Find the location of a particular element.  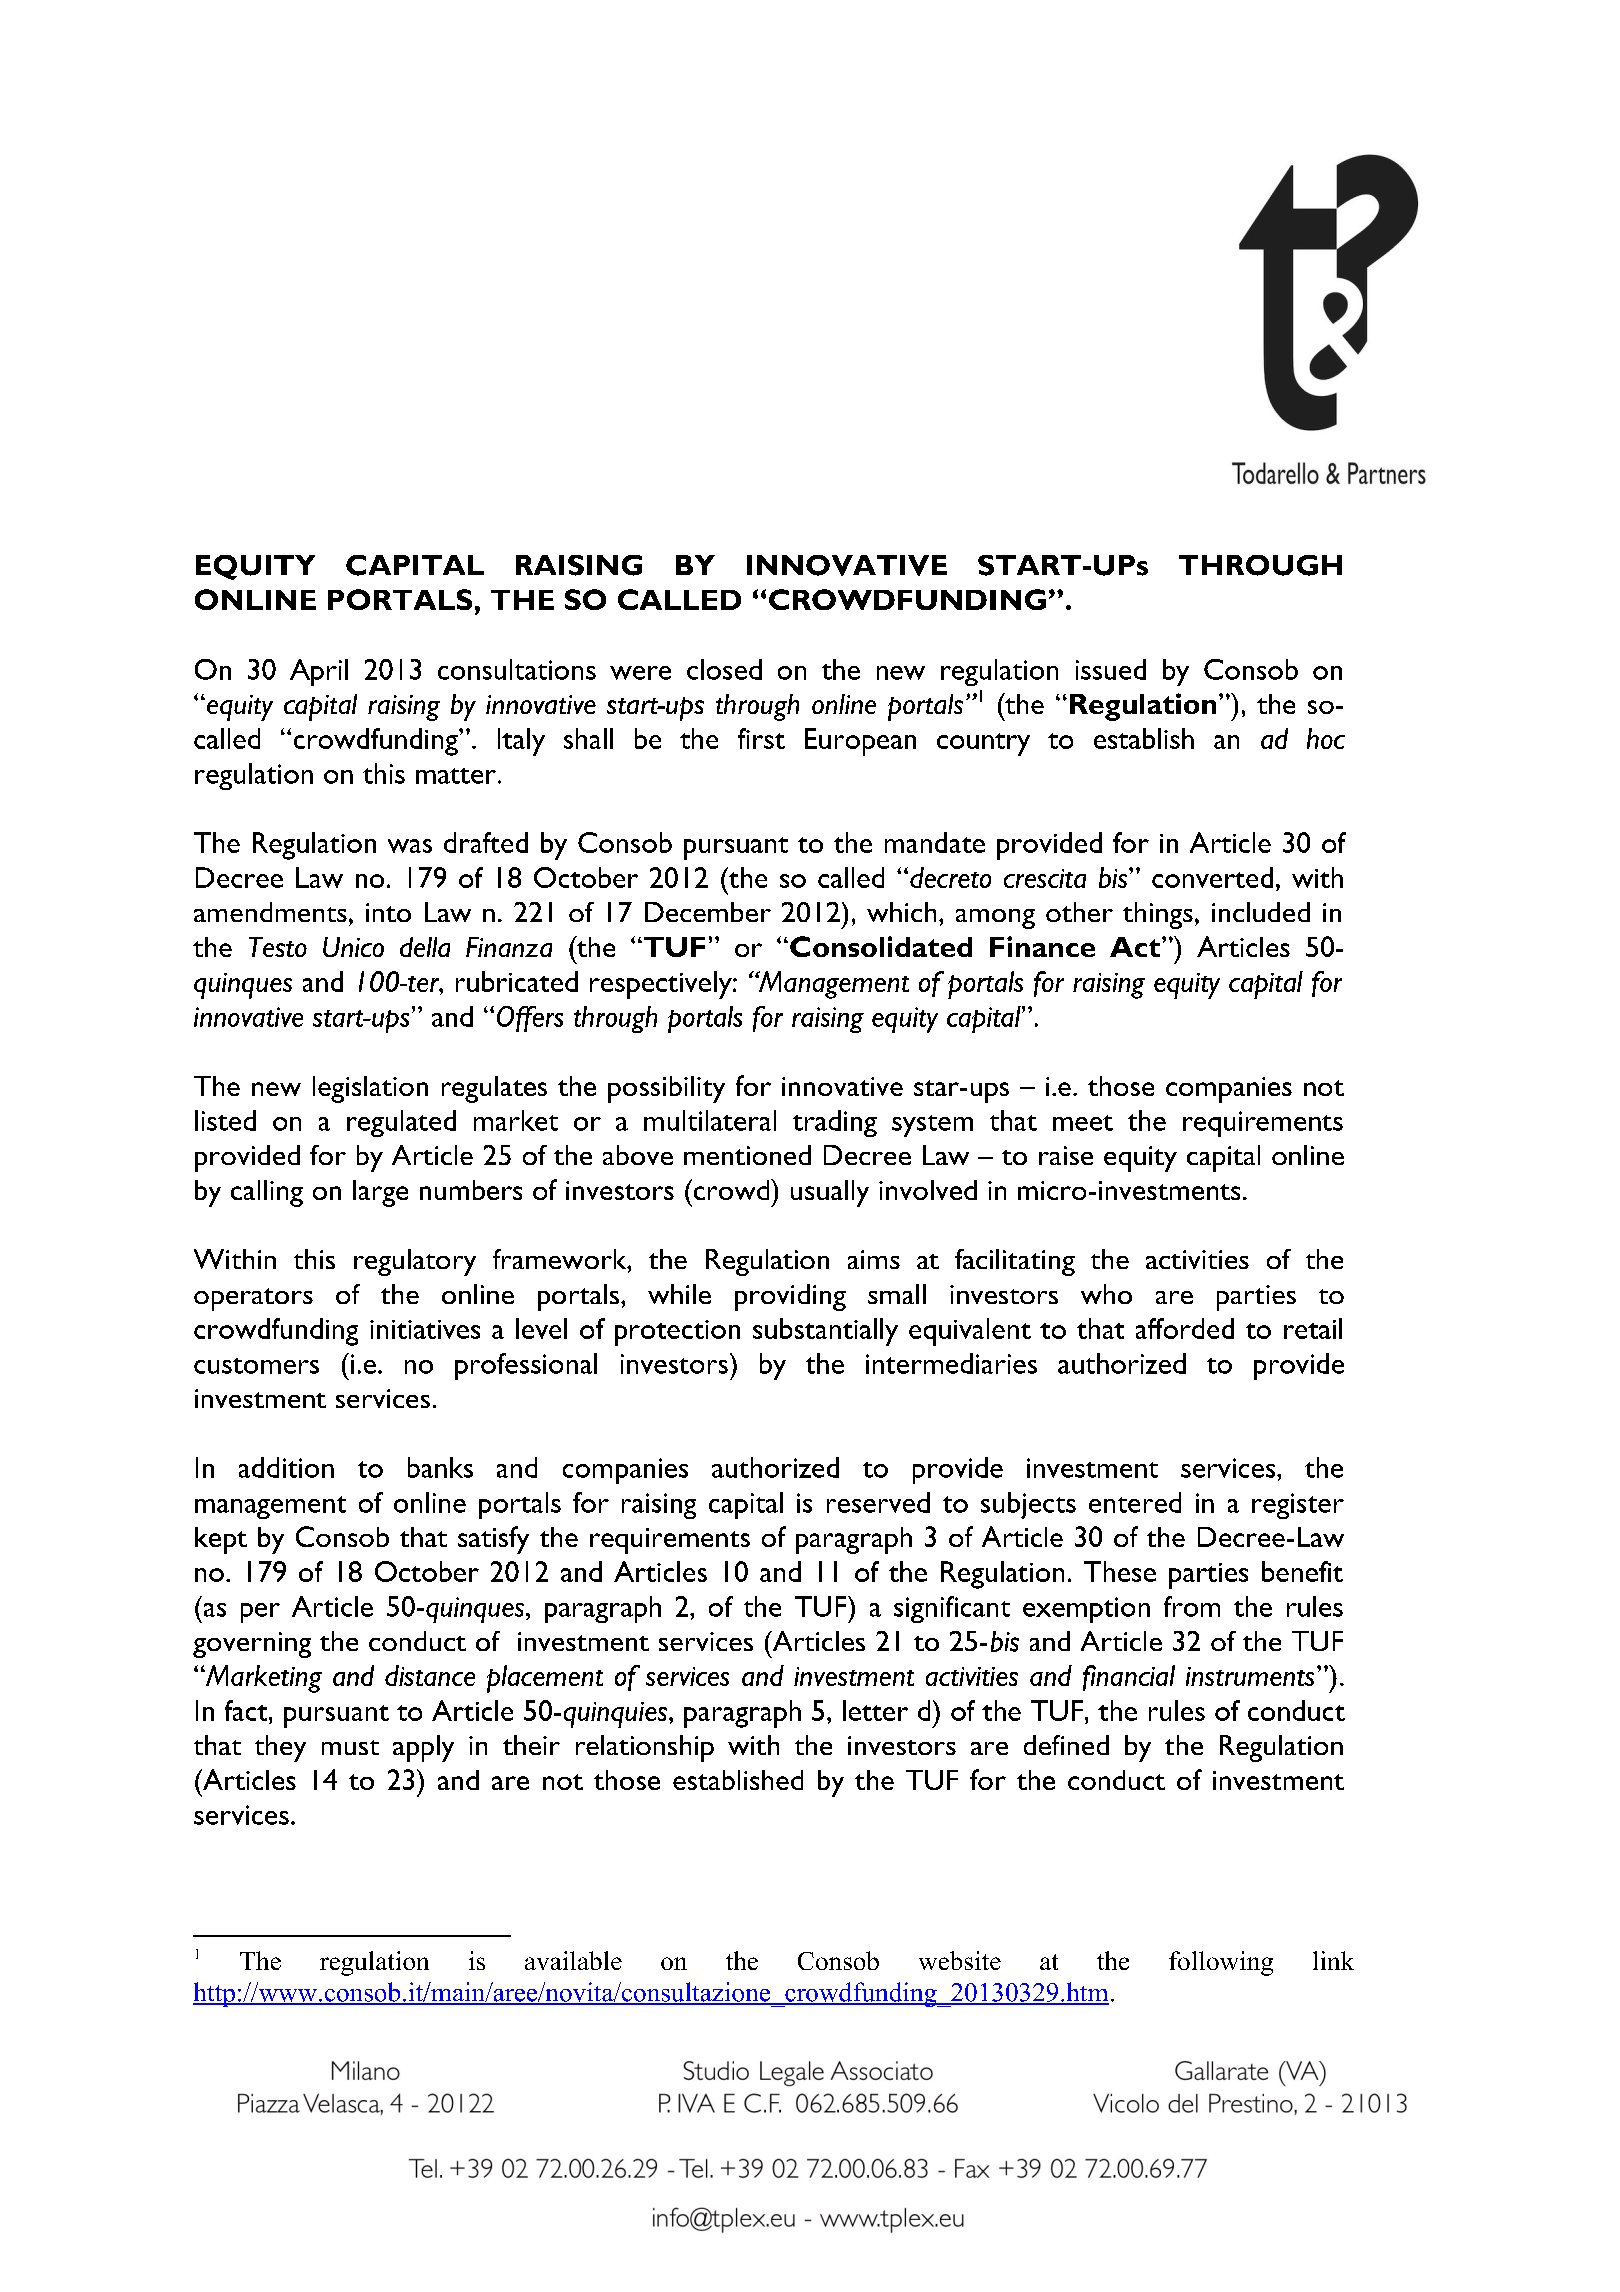

first is located at coordinates (761, 738).
